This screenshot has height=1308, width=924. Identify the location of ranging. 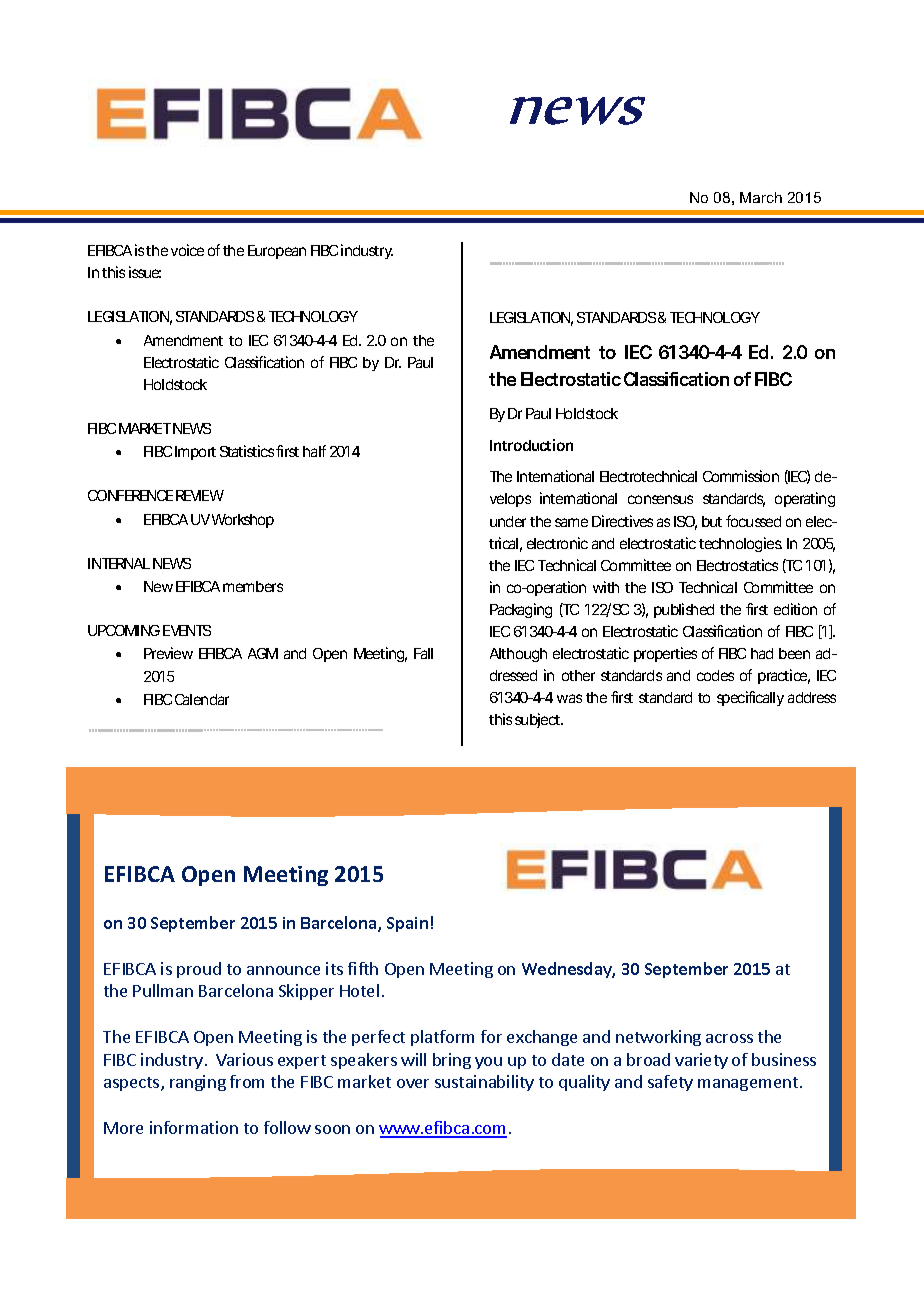
(198, 1083).
